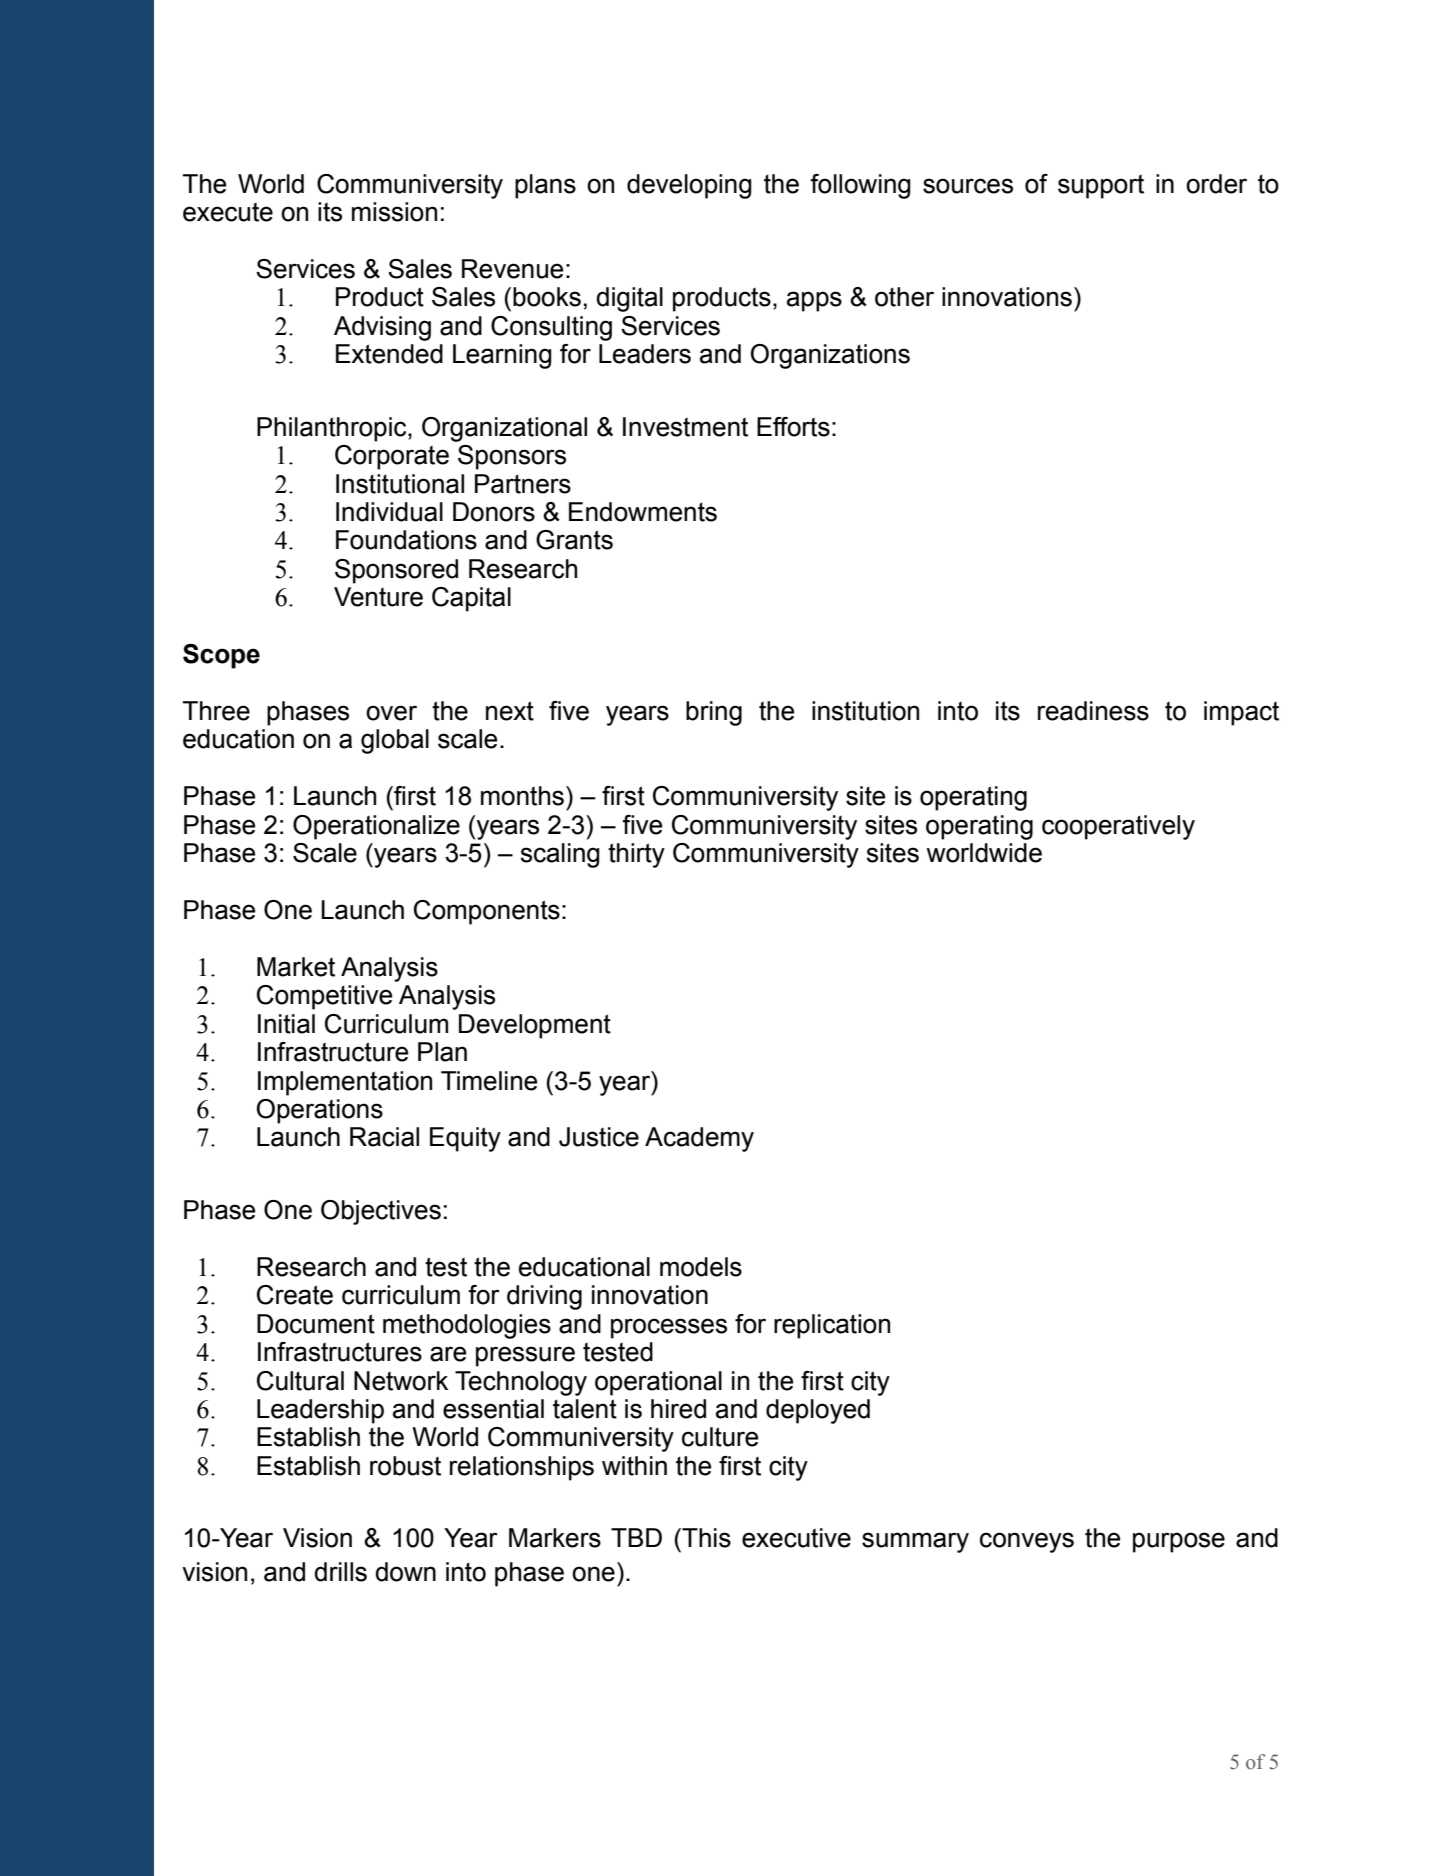 This screenshot has height=1876, width=1450. What do you see at coordinates (340, 1572) in the screenshot?
I see `drills` at bounding box center [340, 1572].
